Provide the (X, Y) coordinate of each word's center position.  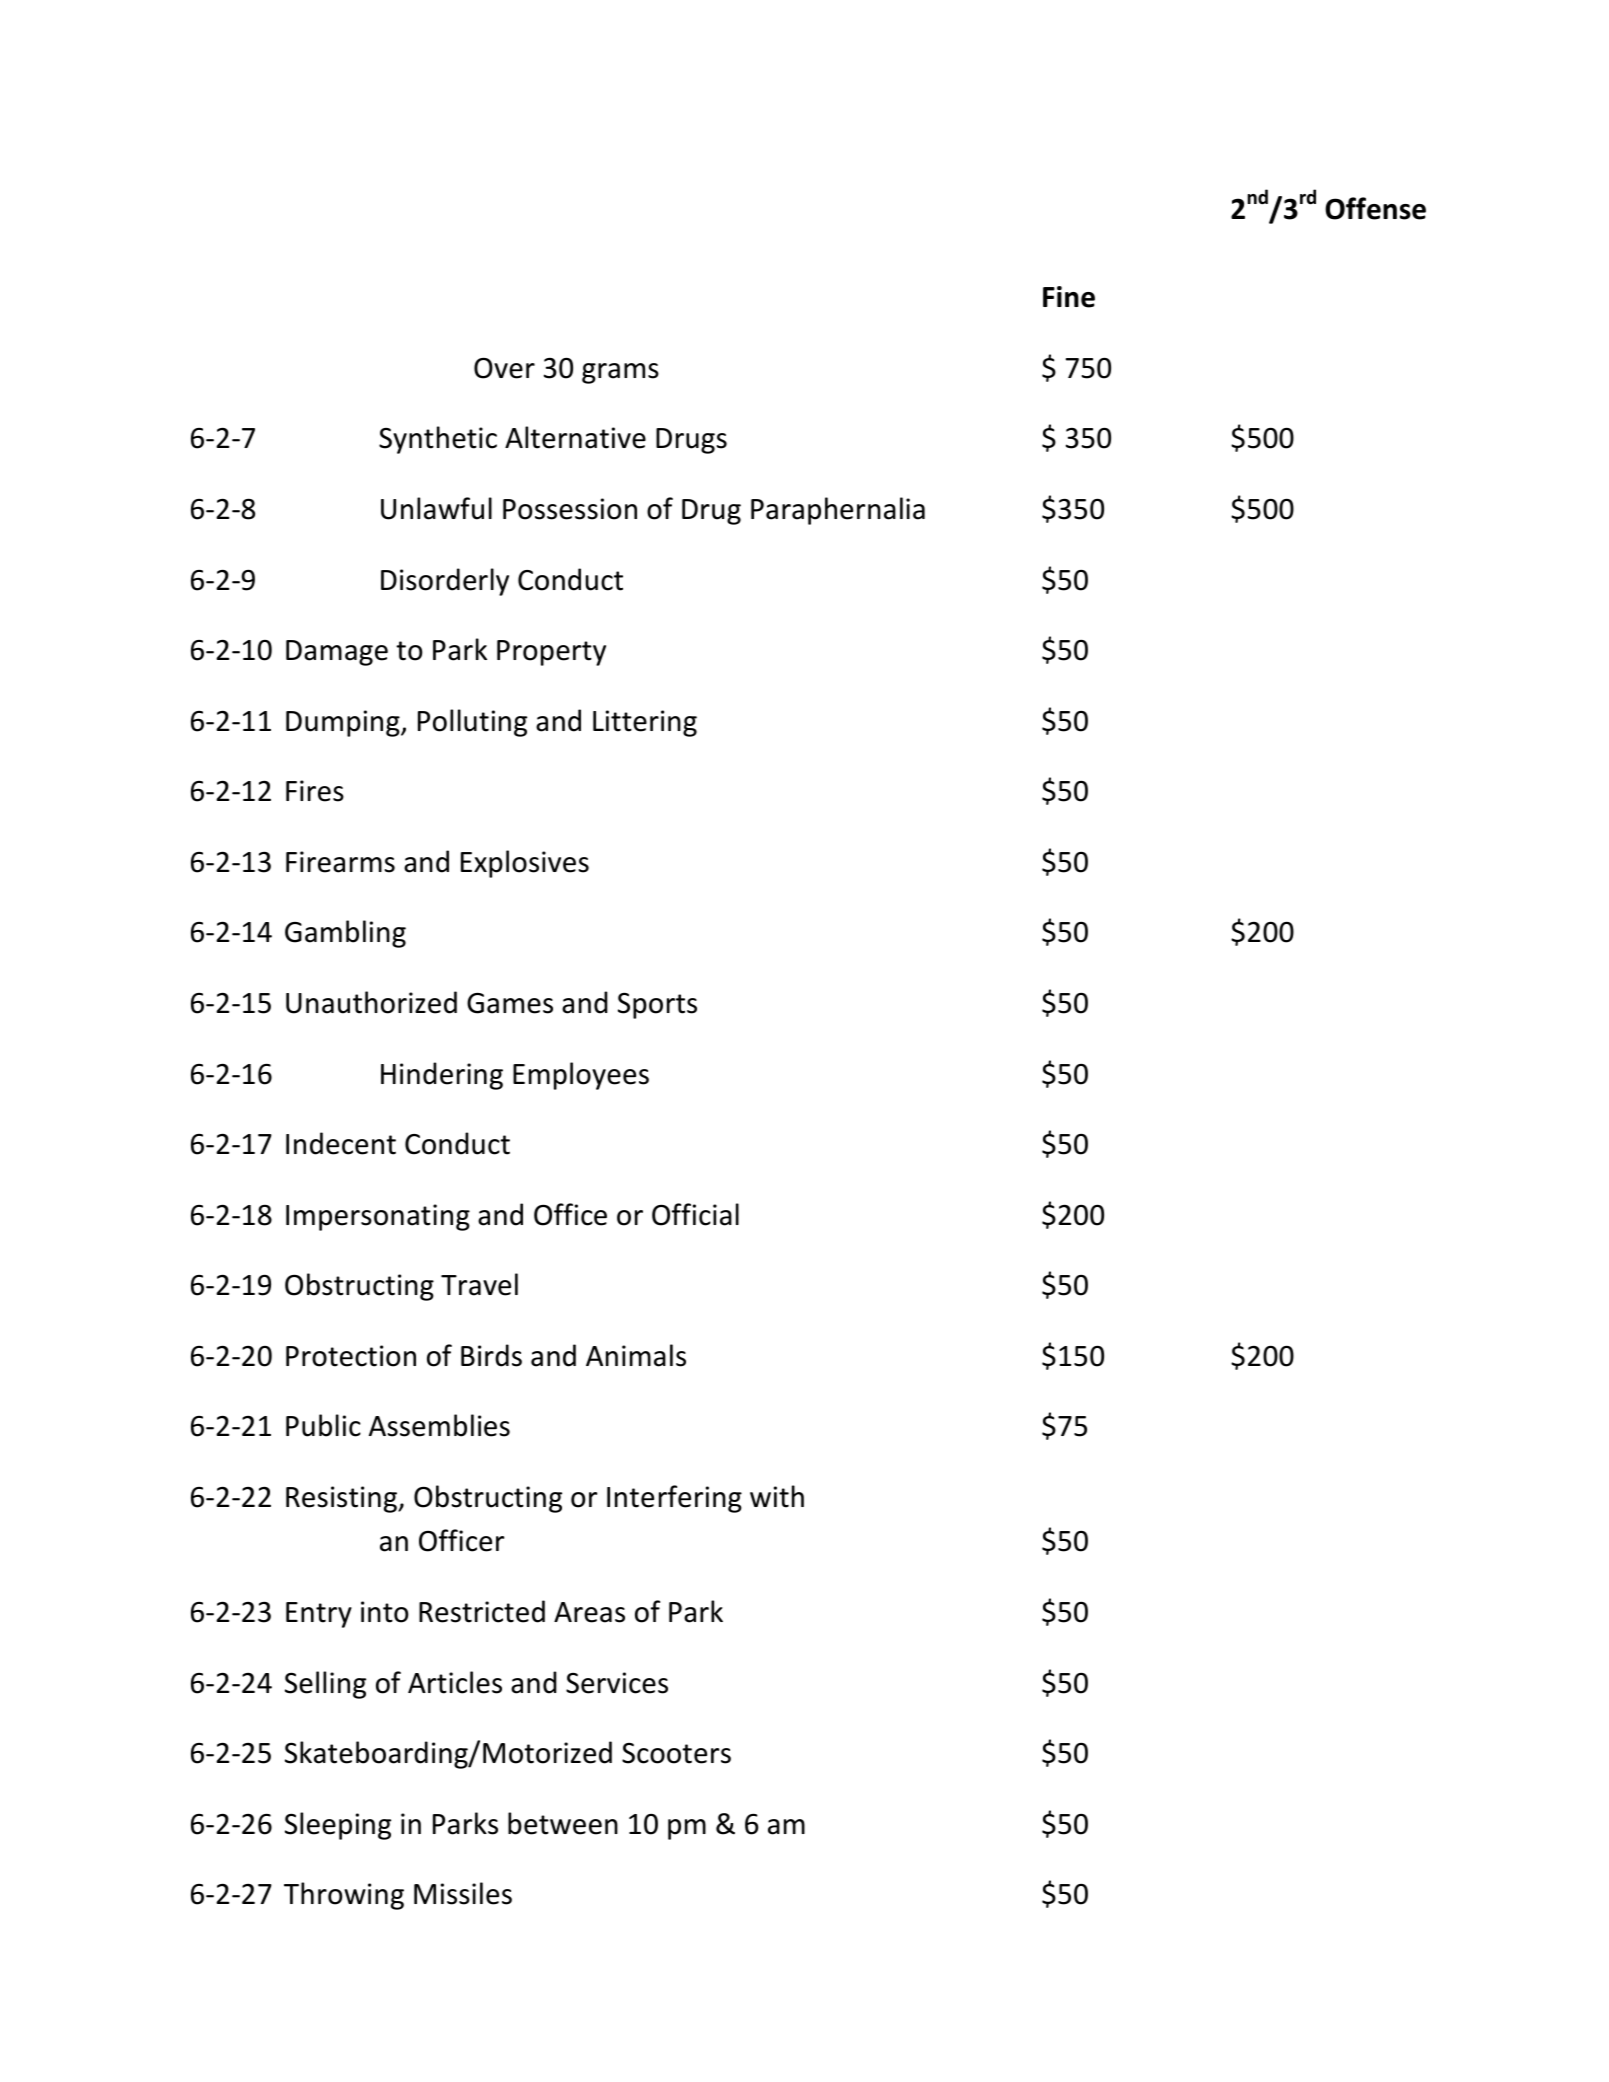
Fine (1069, 297)
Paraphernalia (838, 511)
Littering (645, 723)
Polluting (472, 723)
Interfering (674, 1499)
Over (504, 368)
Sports (657, 1005)
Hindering (442, 1076)
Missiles (463, 1893)
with (777, 1496)
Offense (1375, 208)
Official (695, 1214)
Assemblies (439, 1425)
